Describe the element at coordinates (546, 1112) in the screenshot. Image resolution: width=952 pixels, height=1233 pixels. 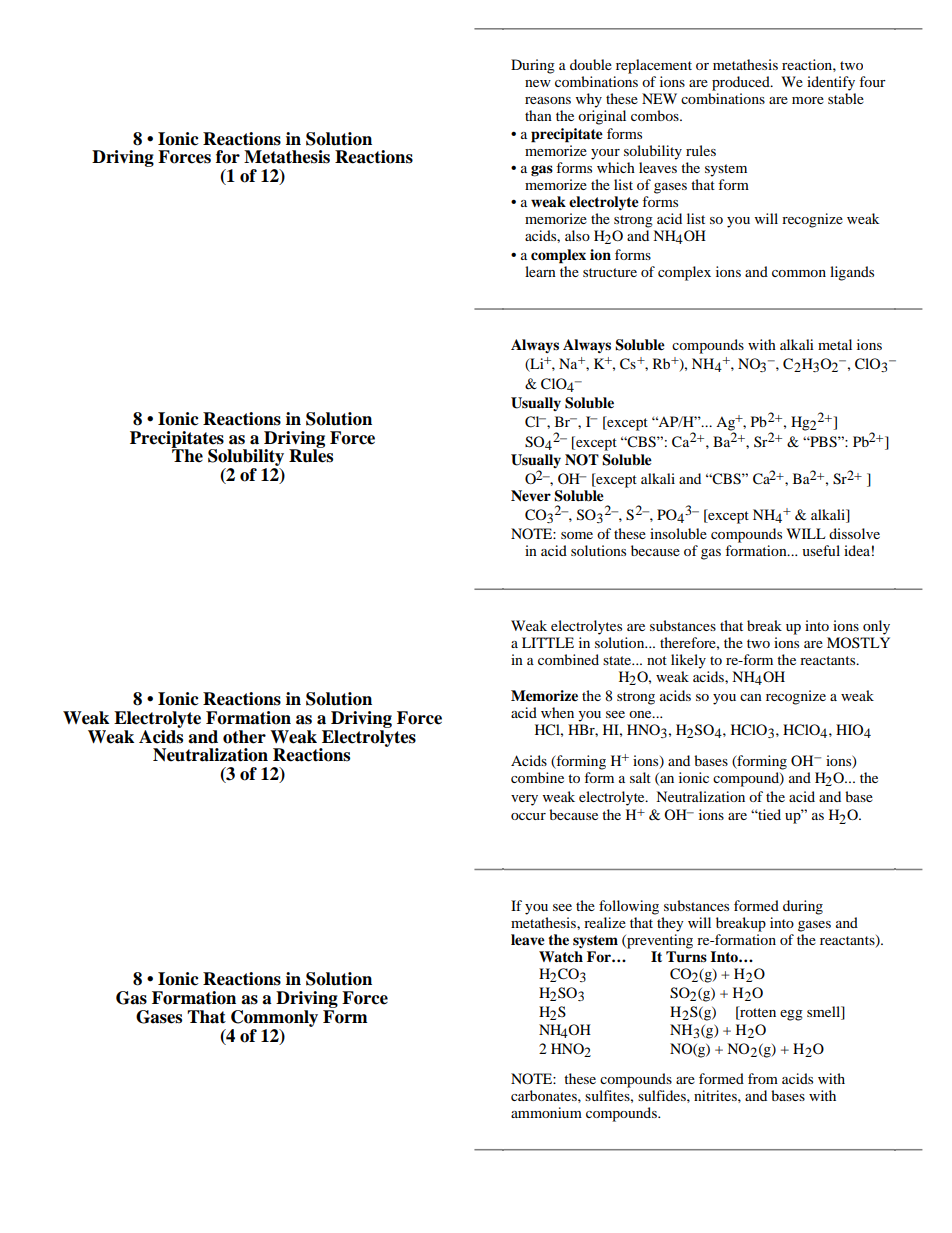
I see `ammonium` at that location.
